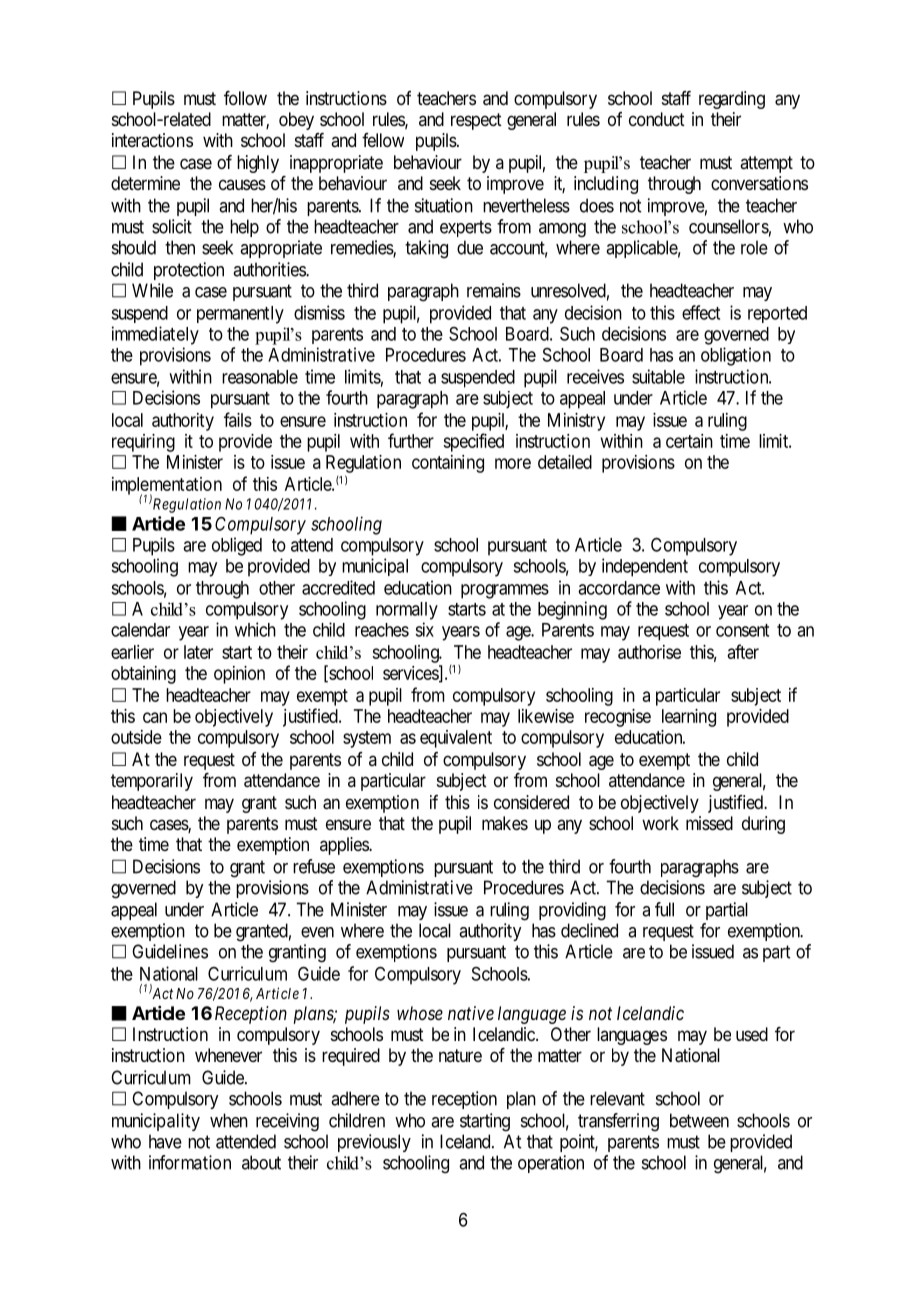 The image size is (924, 1308). I want to click on respect, so click(476, 121).
